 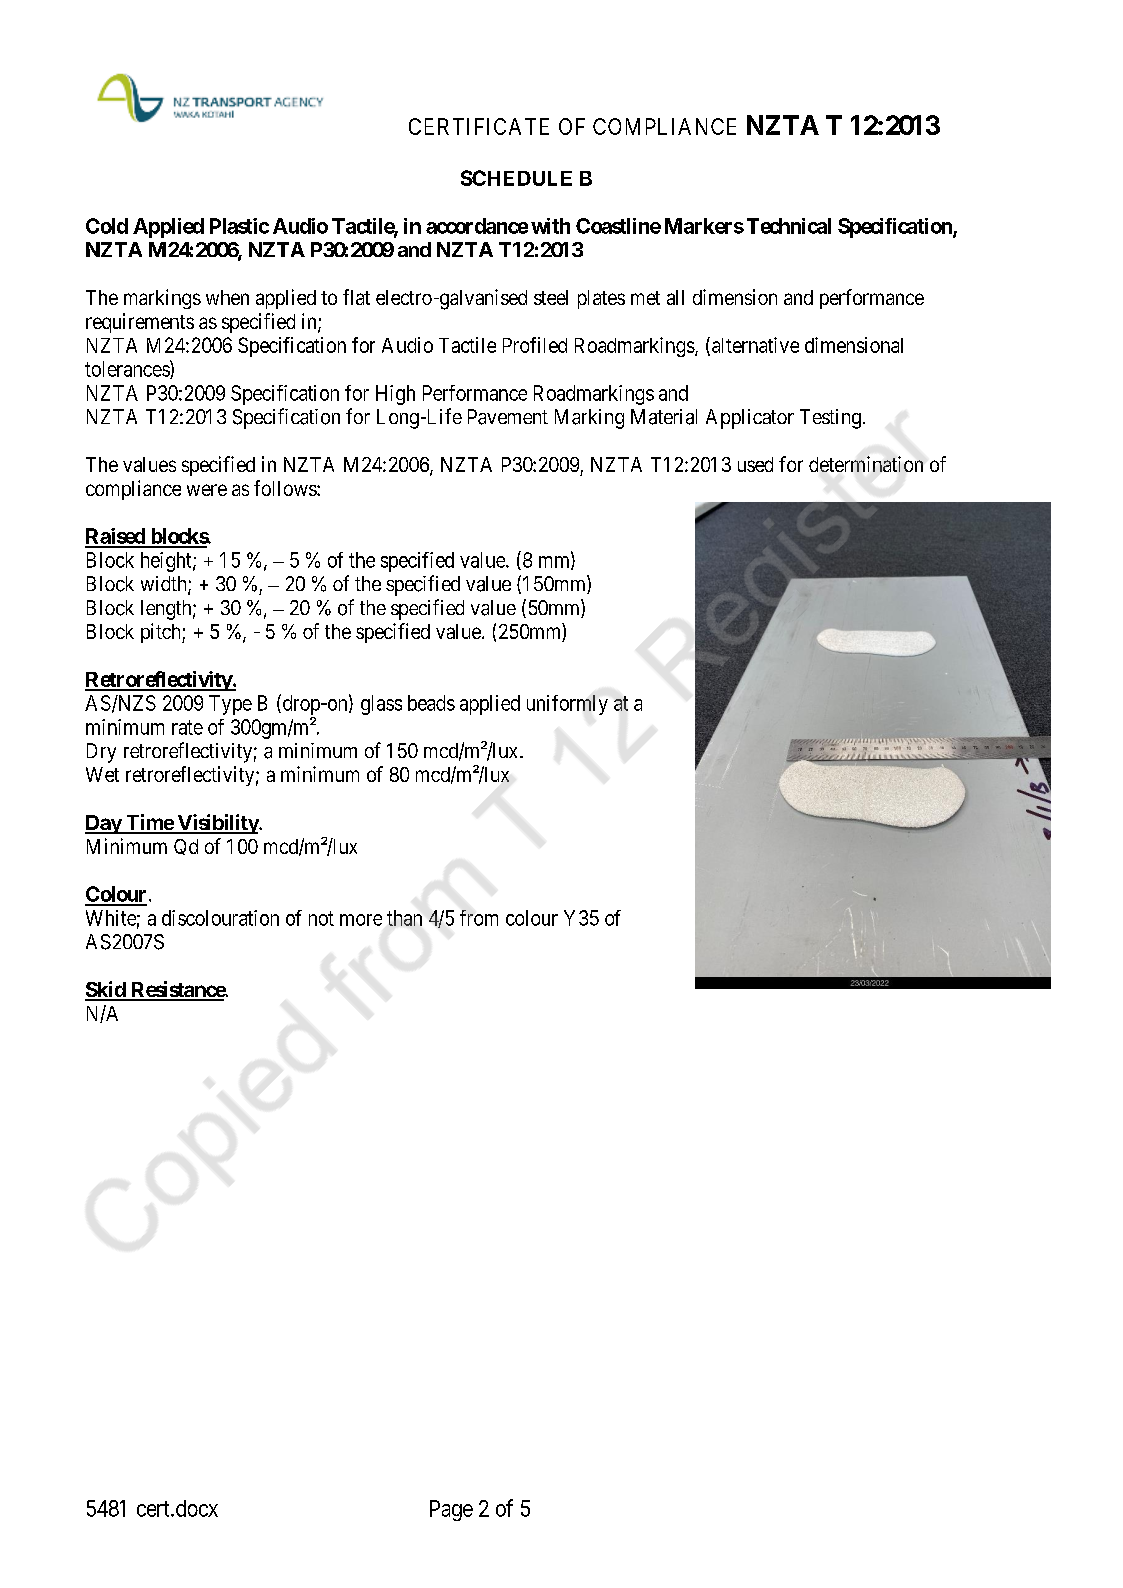 I want to click on Page, so click(x=451, y=1510).
